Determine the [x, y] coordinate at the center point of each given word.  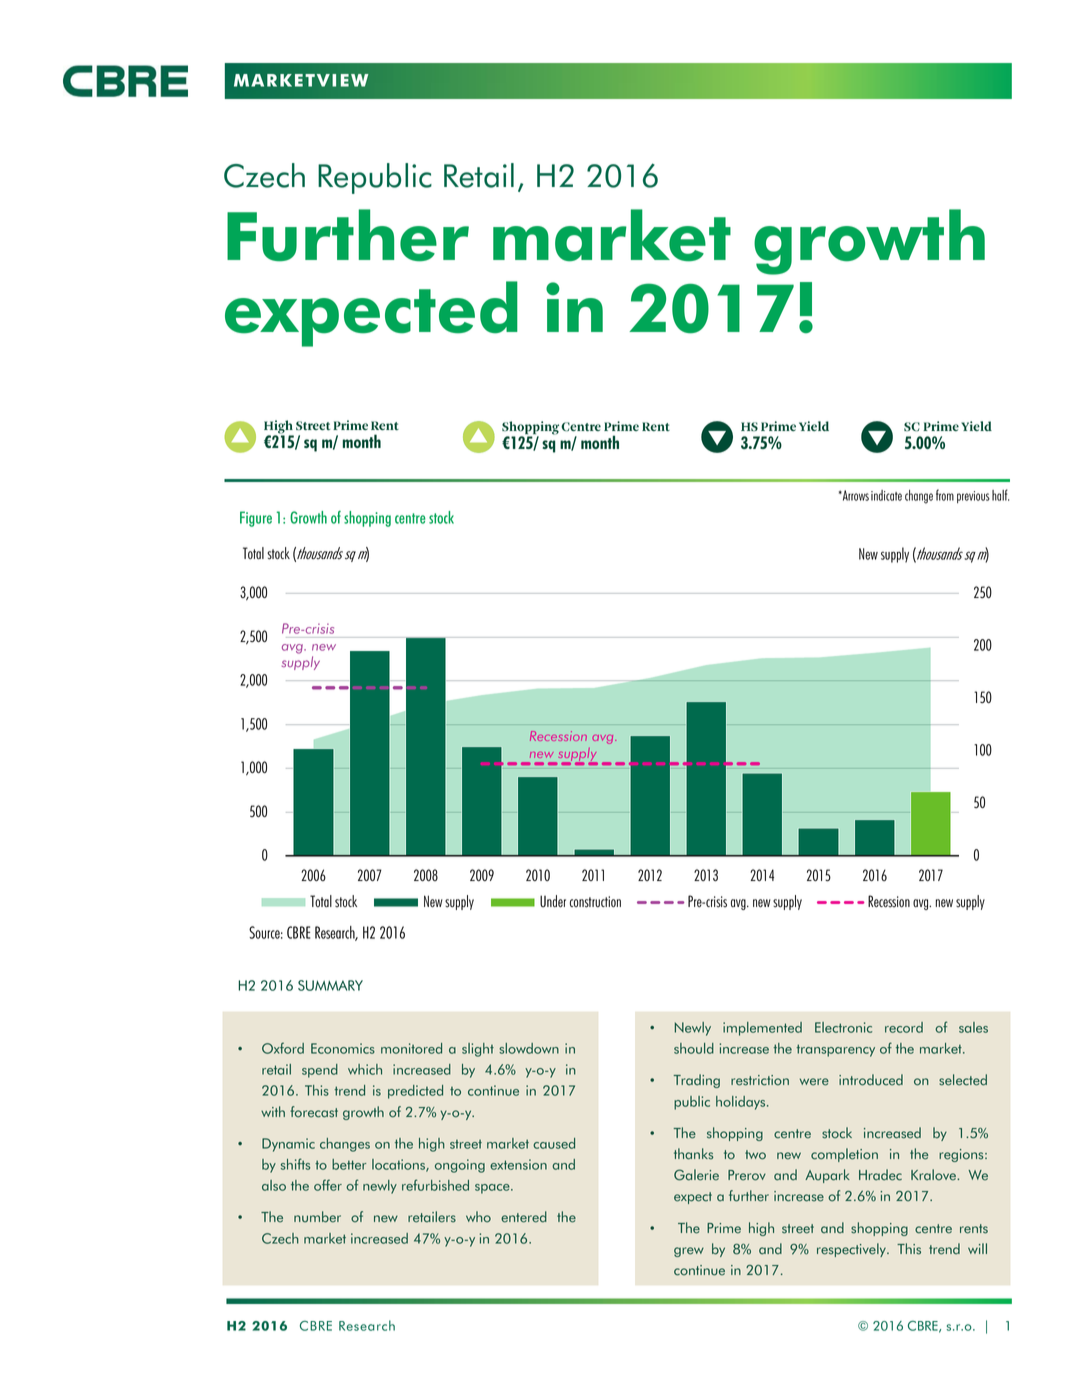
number [317, 1217]
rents [974, 1229]
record [904, 1027]
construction [595, 902]
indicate [886, 495]
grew [689, 1252]
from [945, 495]
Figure [256, 519]
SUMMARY [330, 985]
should [694, 1048]
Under [553, 901]
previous [973, 497]
